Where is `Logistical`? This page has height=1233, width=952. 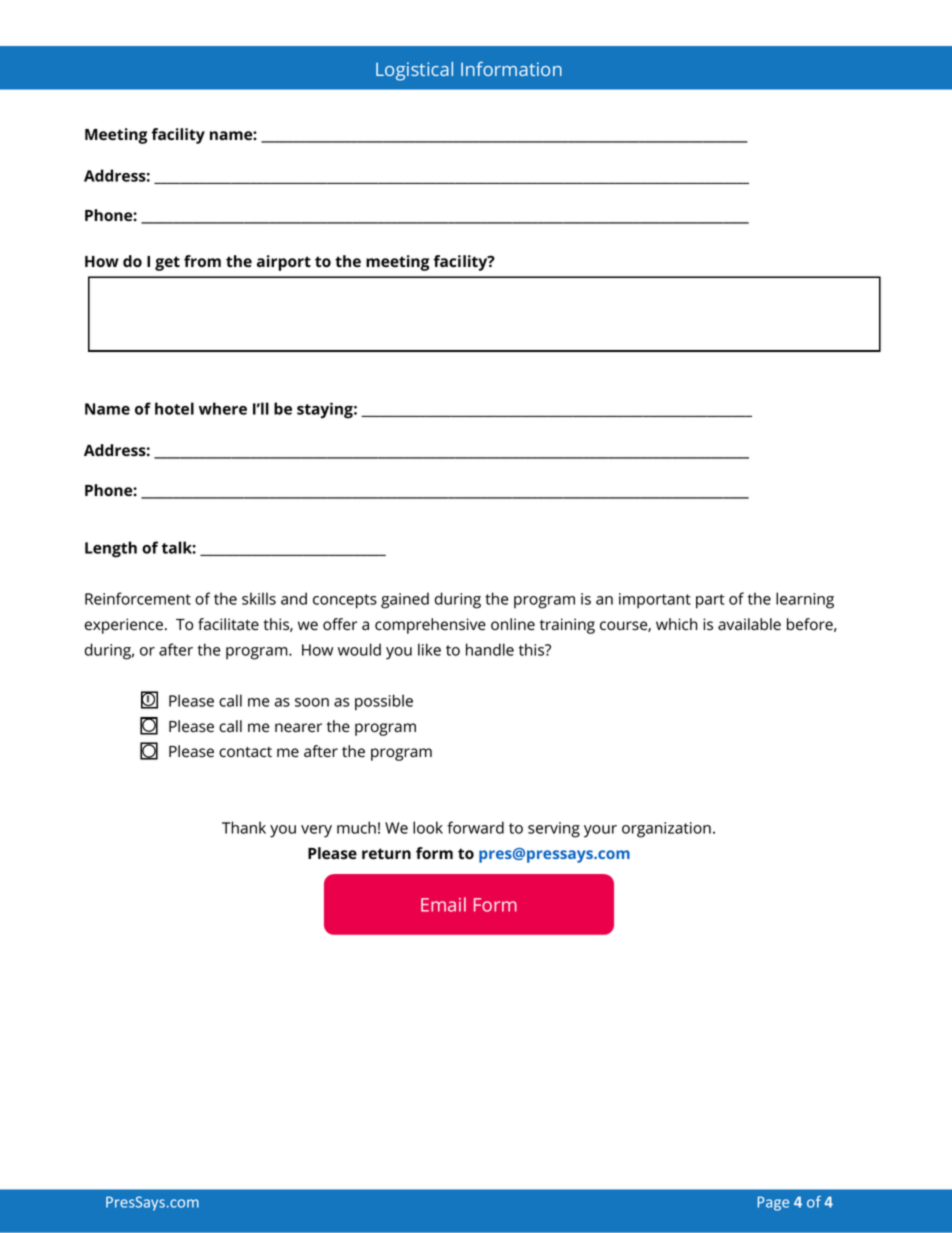
Logistical is located at coordinates (414, 71).
